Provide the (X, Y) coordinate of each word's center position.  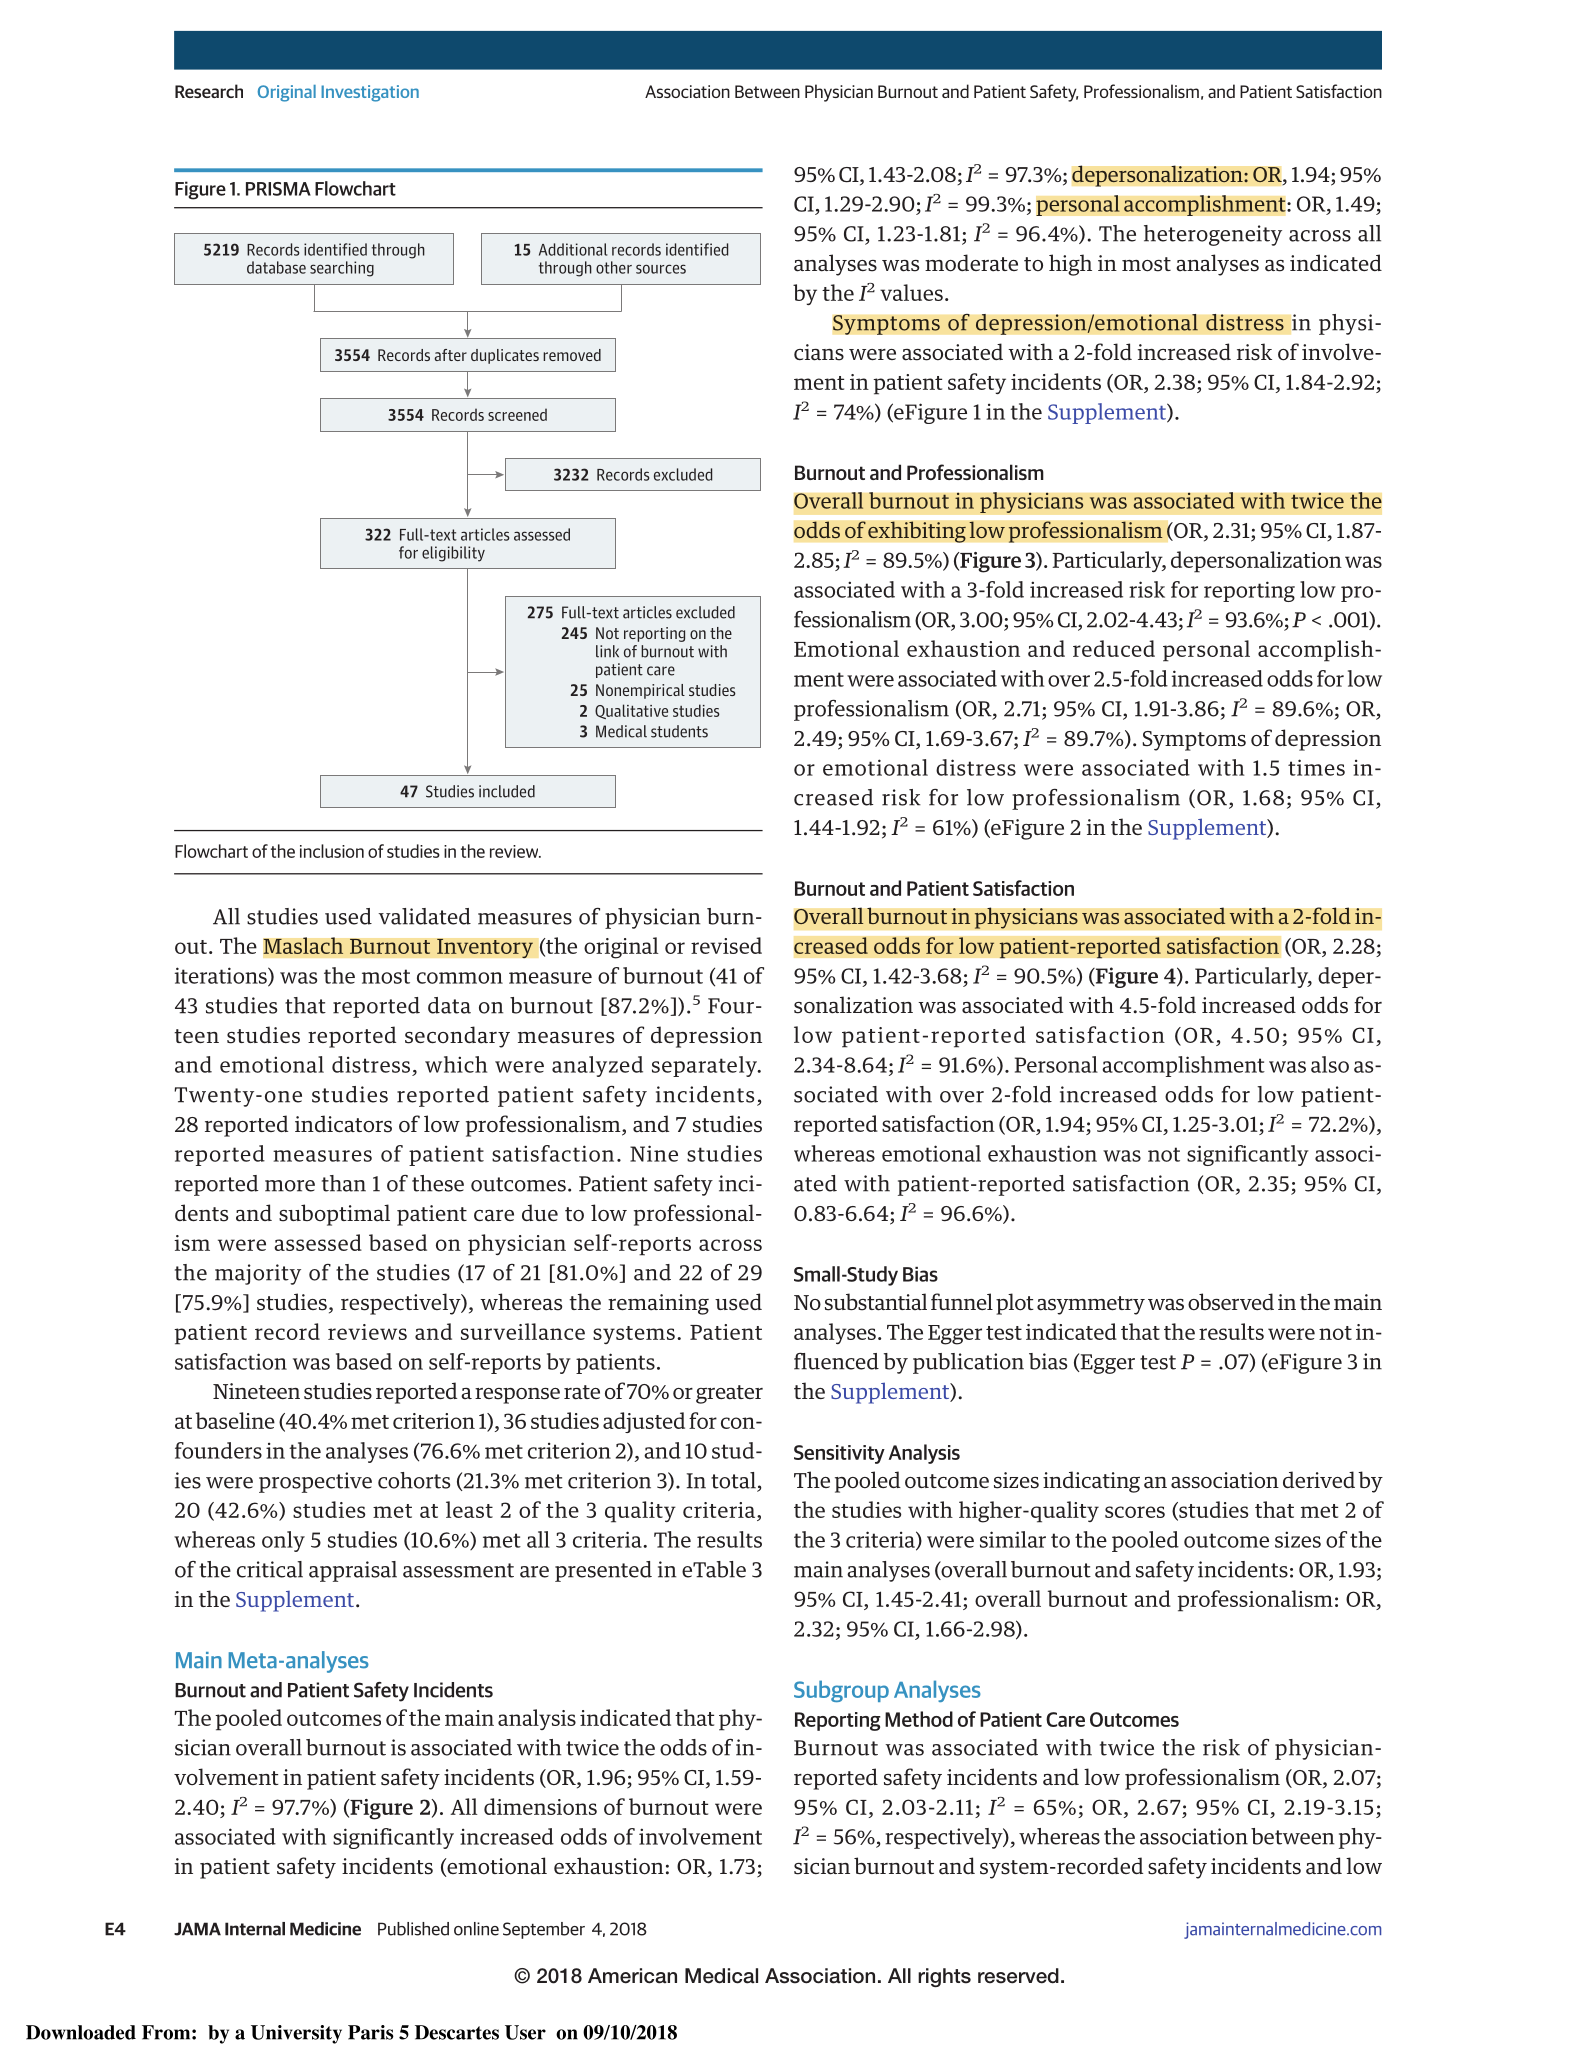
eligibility (453, 554)
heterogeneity (1213, 235)
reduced (1114, 648)
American (632, 1976)
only (283, 1541)
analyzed (597, 1066)
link (607, 651)
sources (661, 269)
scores (1135, 1512)
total (733, 1480)
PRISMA (278, 189)
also (1330, 1064)
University (296, 2034)
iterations (222, 976)
